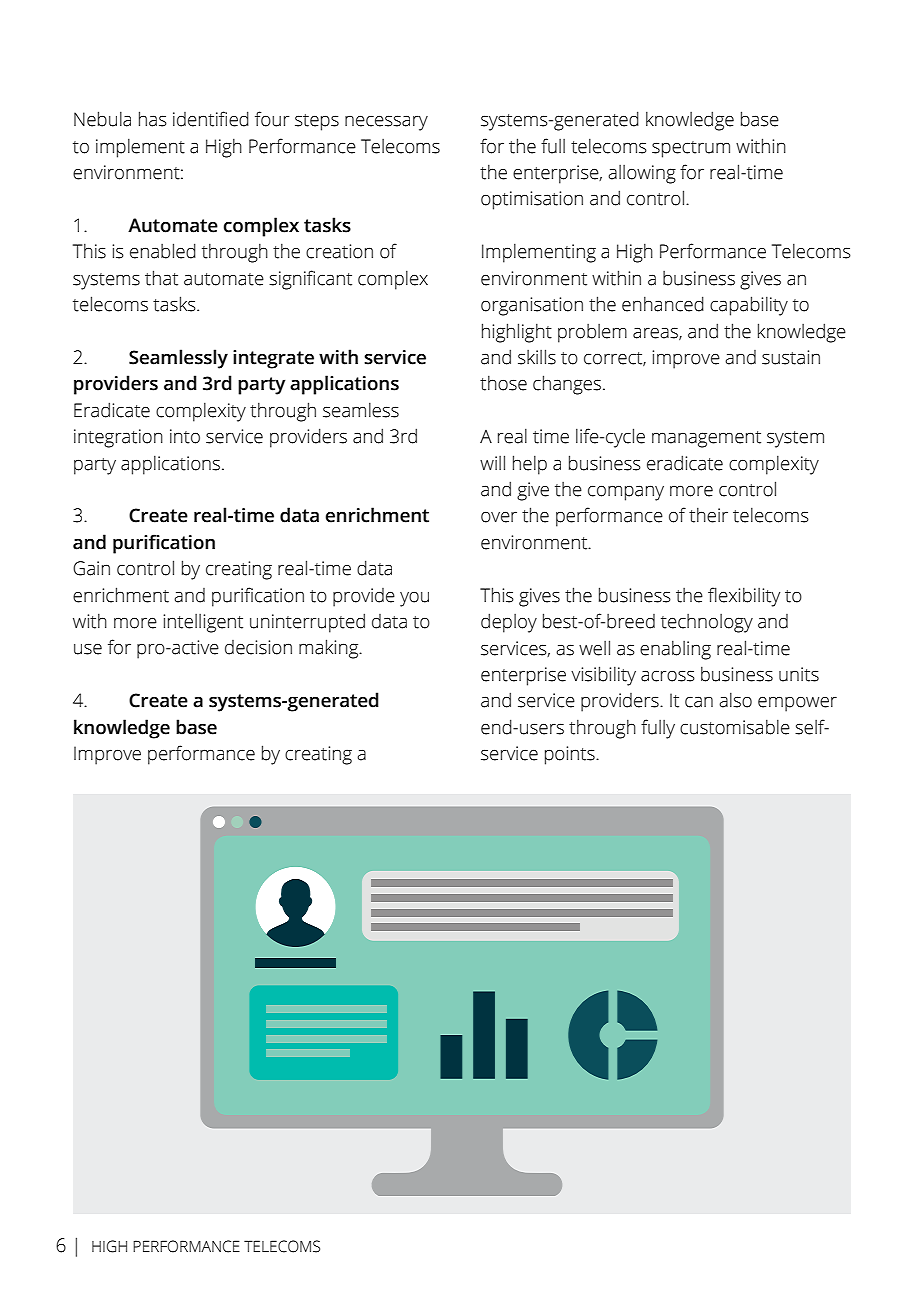 This screenshot has width=924, height=1308. What do you see at coordinates (185, 436) in the screenshot?
I see `into` at bounding box center [185, 436].
